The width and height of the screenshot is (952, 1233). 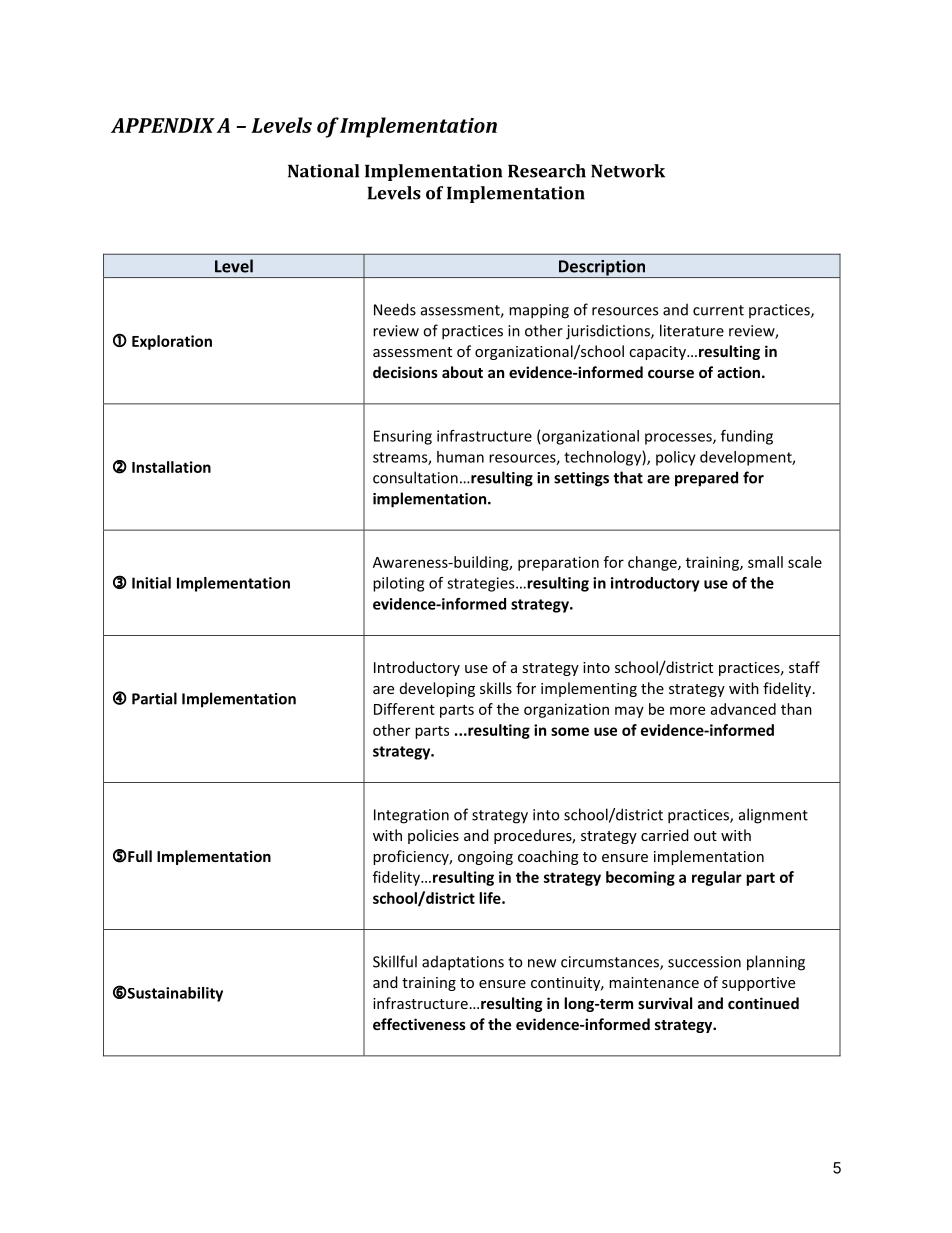 What do you see at coordinates (547, 171) in the screenshot?
I see `Research` at bounding box center [547, 171].
